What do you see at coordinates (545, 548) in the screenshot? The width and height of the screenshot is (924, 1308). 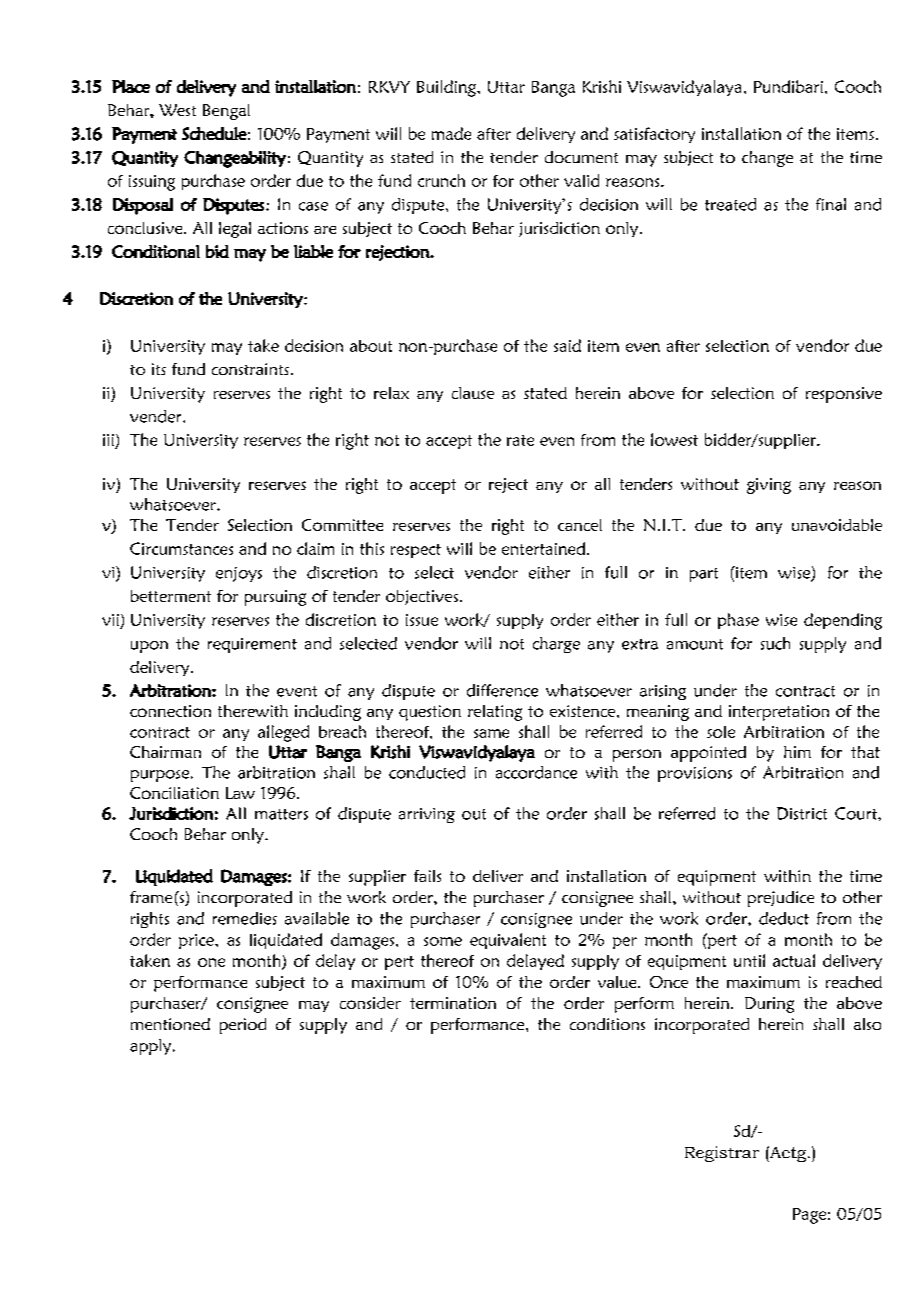 I see `entertained` at bounding box center [545, 548].
